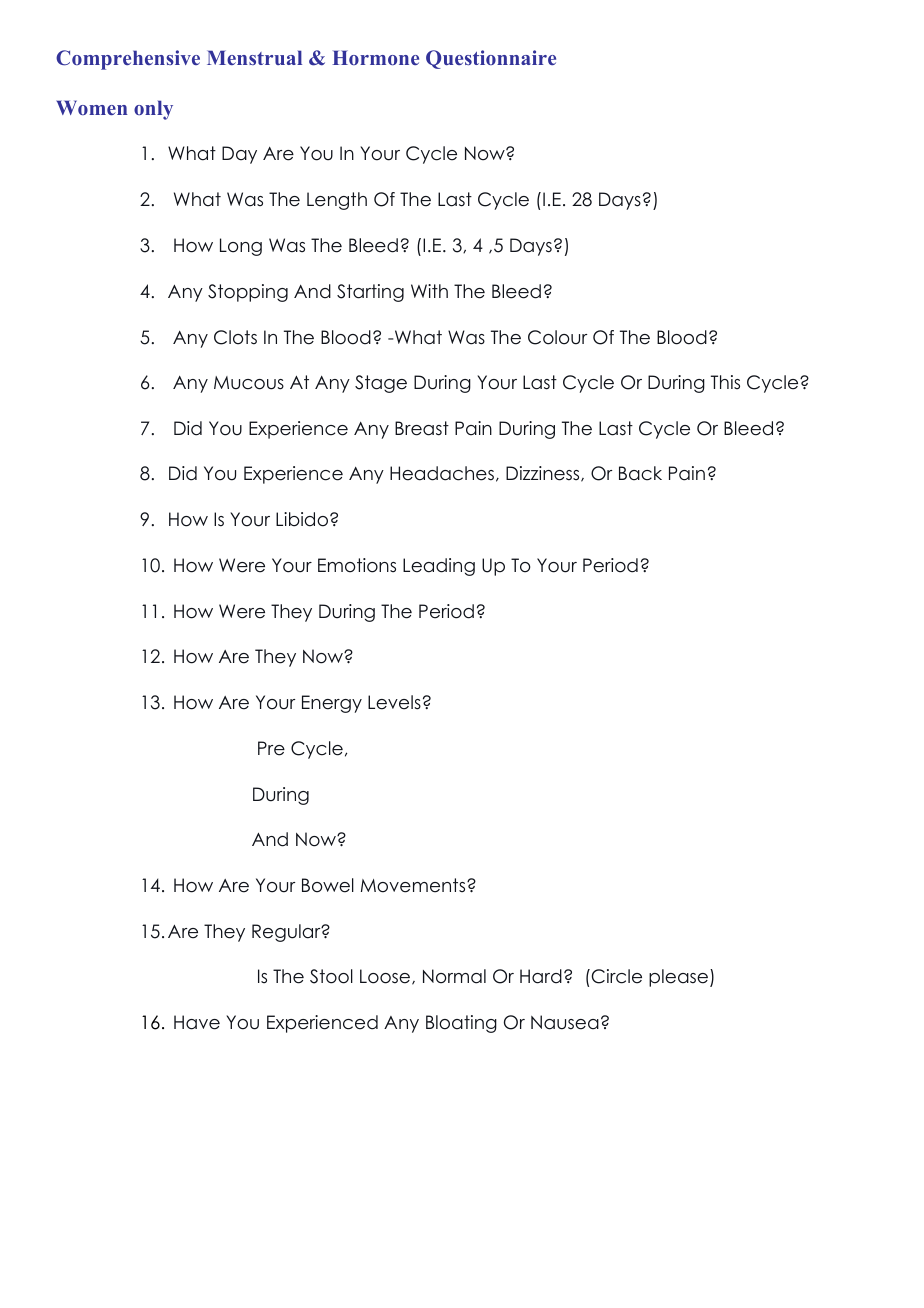 Image resolution: width=924 pixels, height=1308 pixels. Describe the element at coordinates (491, 59) in the screenshot. I see `Questionnaire` at that location.
